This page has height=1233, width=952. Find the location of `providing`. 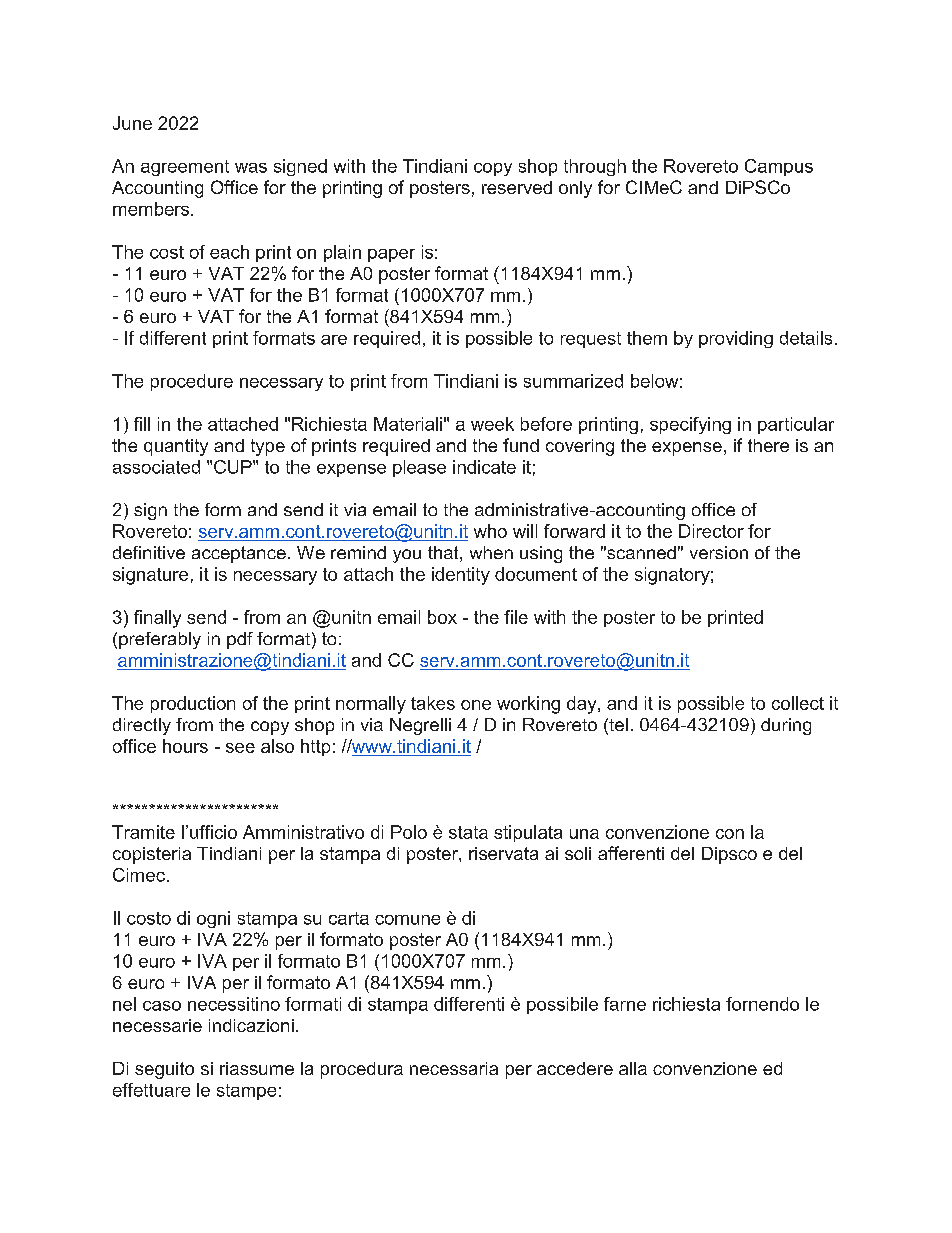

providing is located at coordinates (736, 339).
